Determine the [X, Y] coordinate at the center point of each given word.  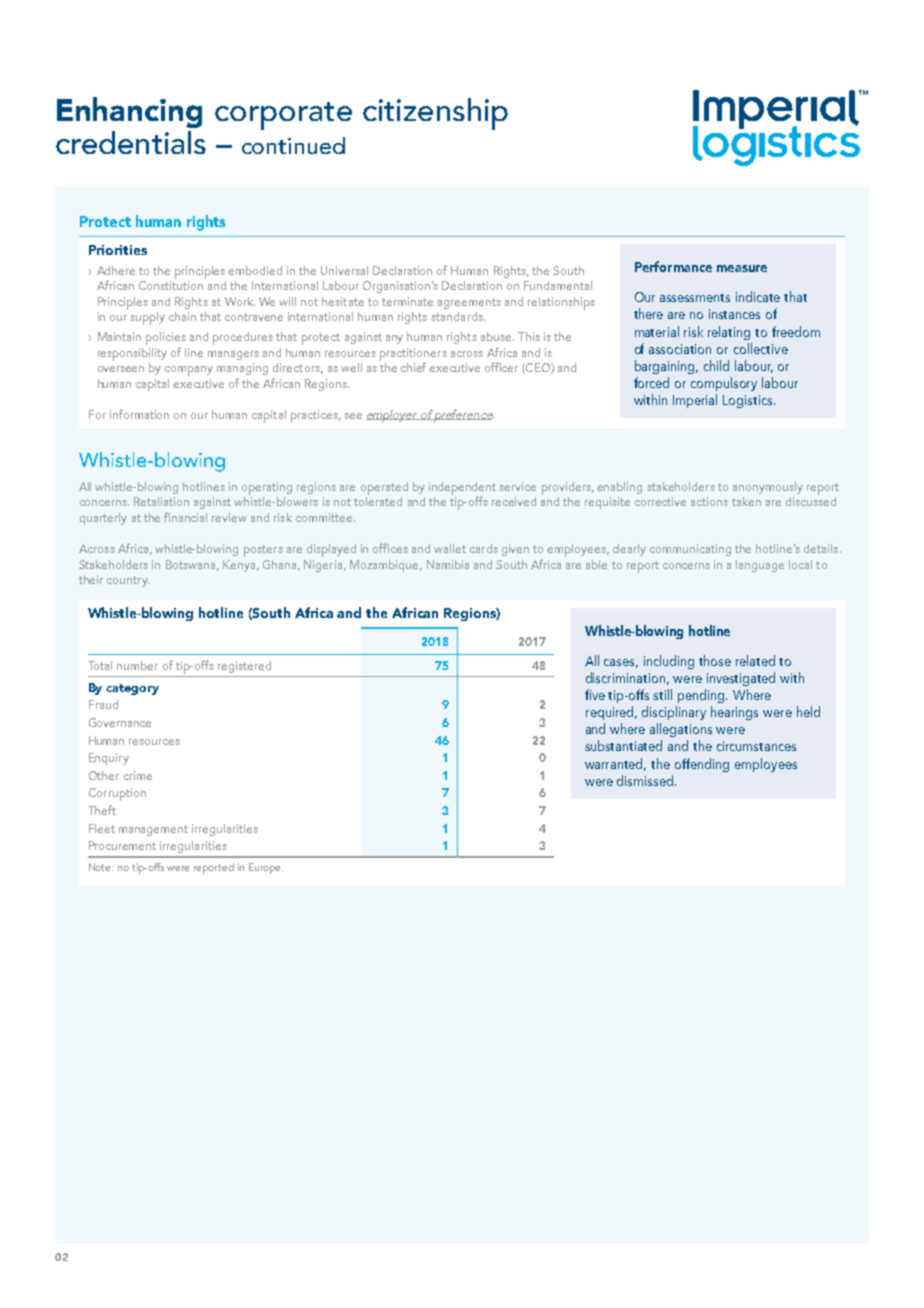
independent [462, 489]
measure [742, 268]
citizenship [435, 114]
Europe [266, 868]
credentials [131, 142]
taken [746, 501]
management [153, 830]
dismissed [646, 780]
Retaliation [161, 501]
